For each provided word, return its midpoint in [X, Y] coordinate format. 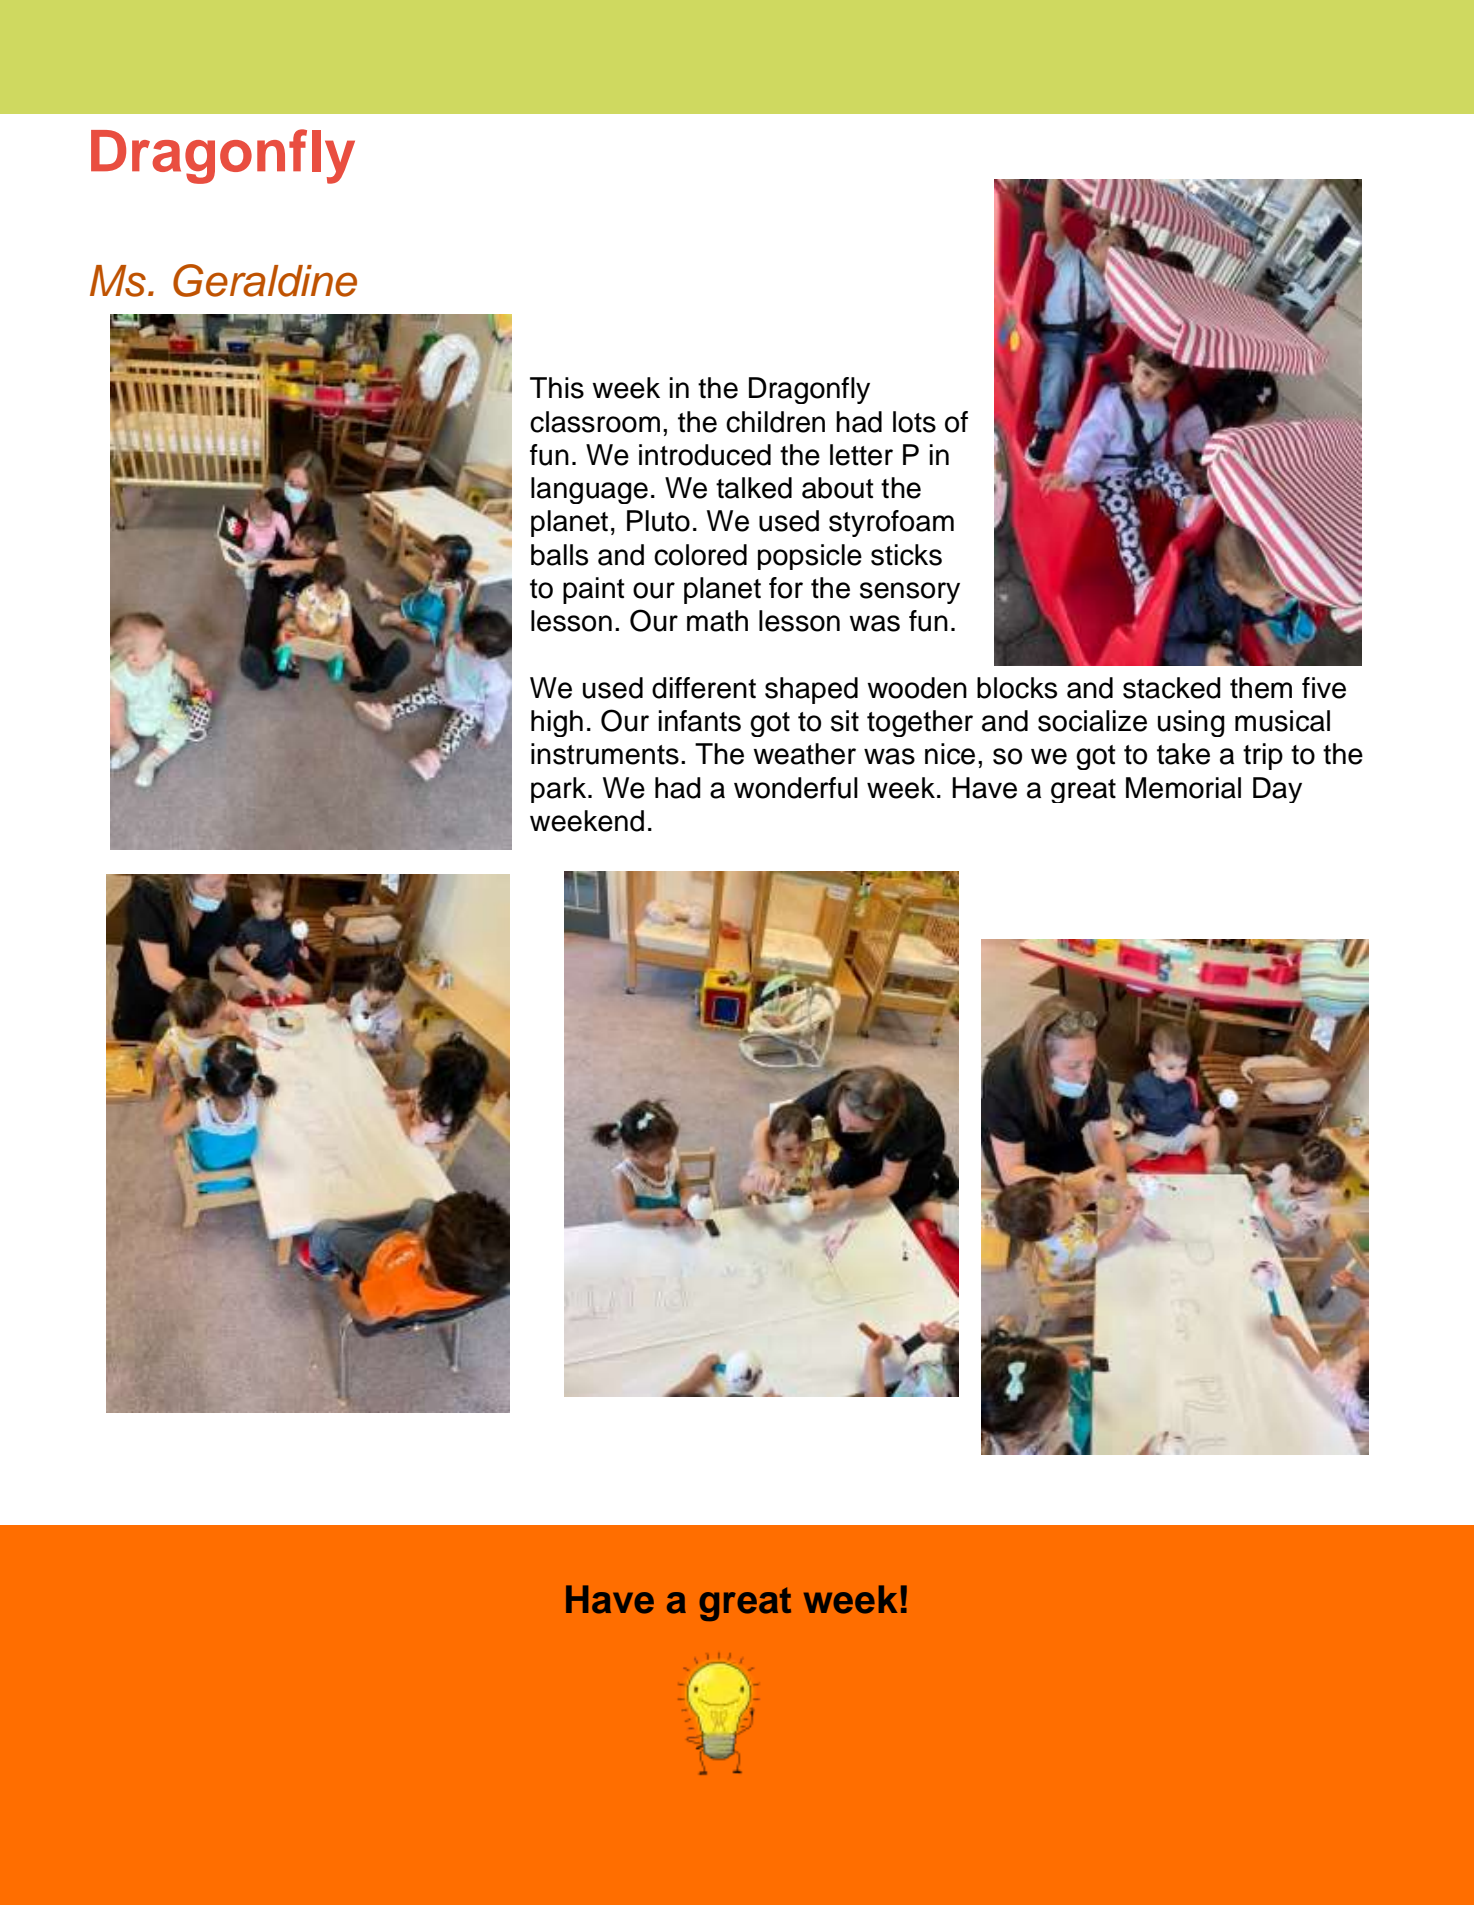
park [560, 790]
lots [914, 422]
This [557, 388]
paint [594, 590]
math [717, 621]
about [838, 488]
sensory [910, 593]
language [589, 490]
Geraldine [265, 280]
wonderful [796, 788]
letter [861, 455]
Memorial [1183, 788]
